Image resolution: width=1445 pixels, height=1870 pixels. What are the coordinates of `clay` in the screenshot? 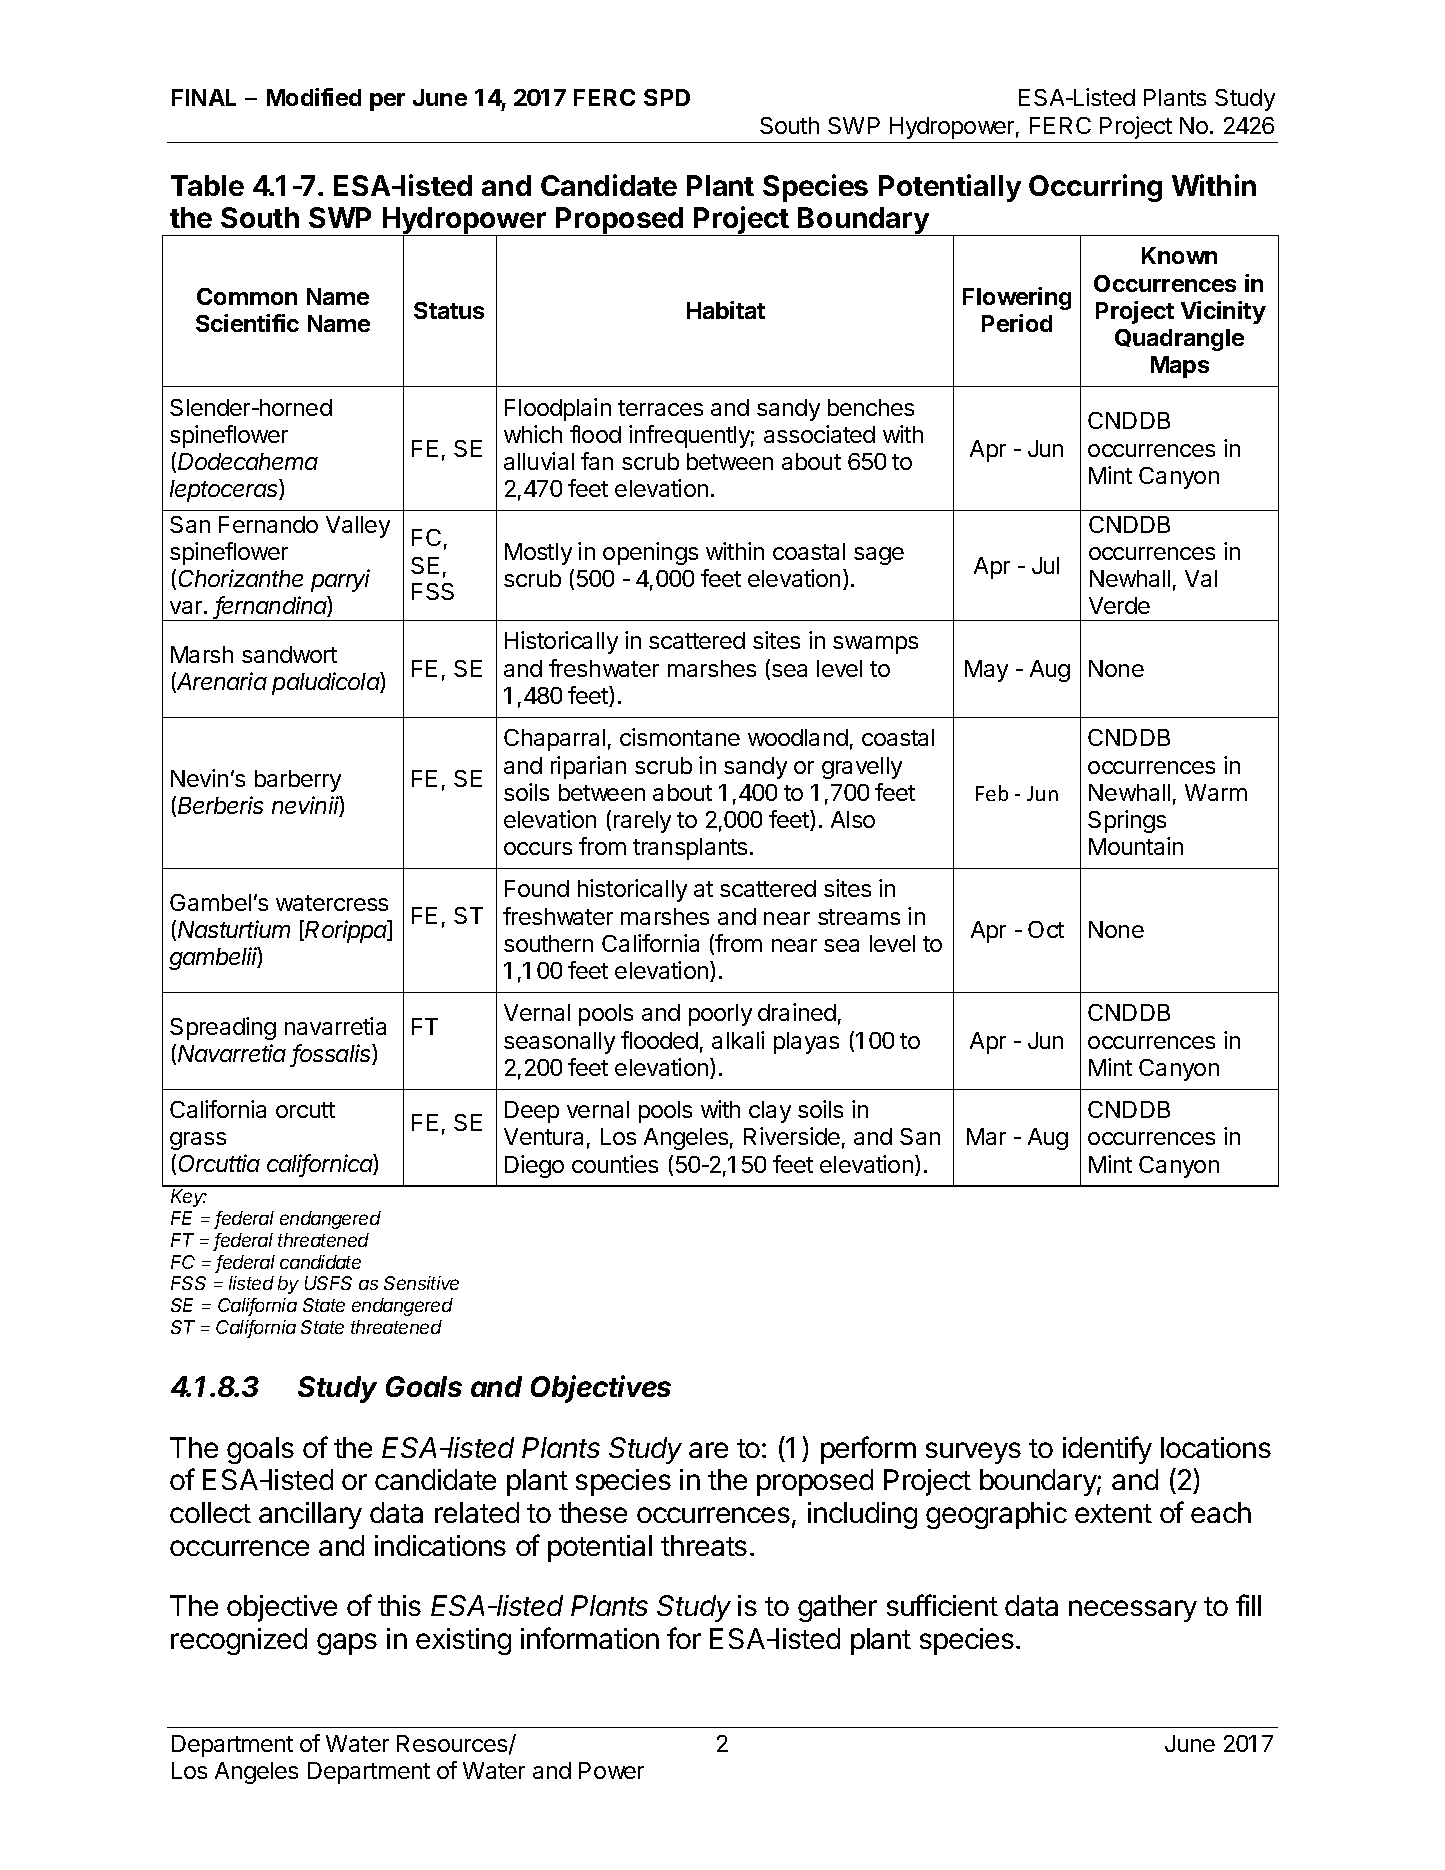 It's located at (770, 1112).
